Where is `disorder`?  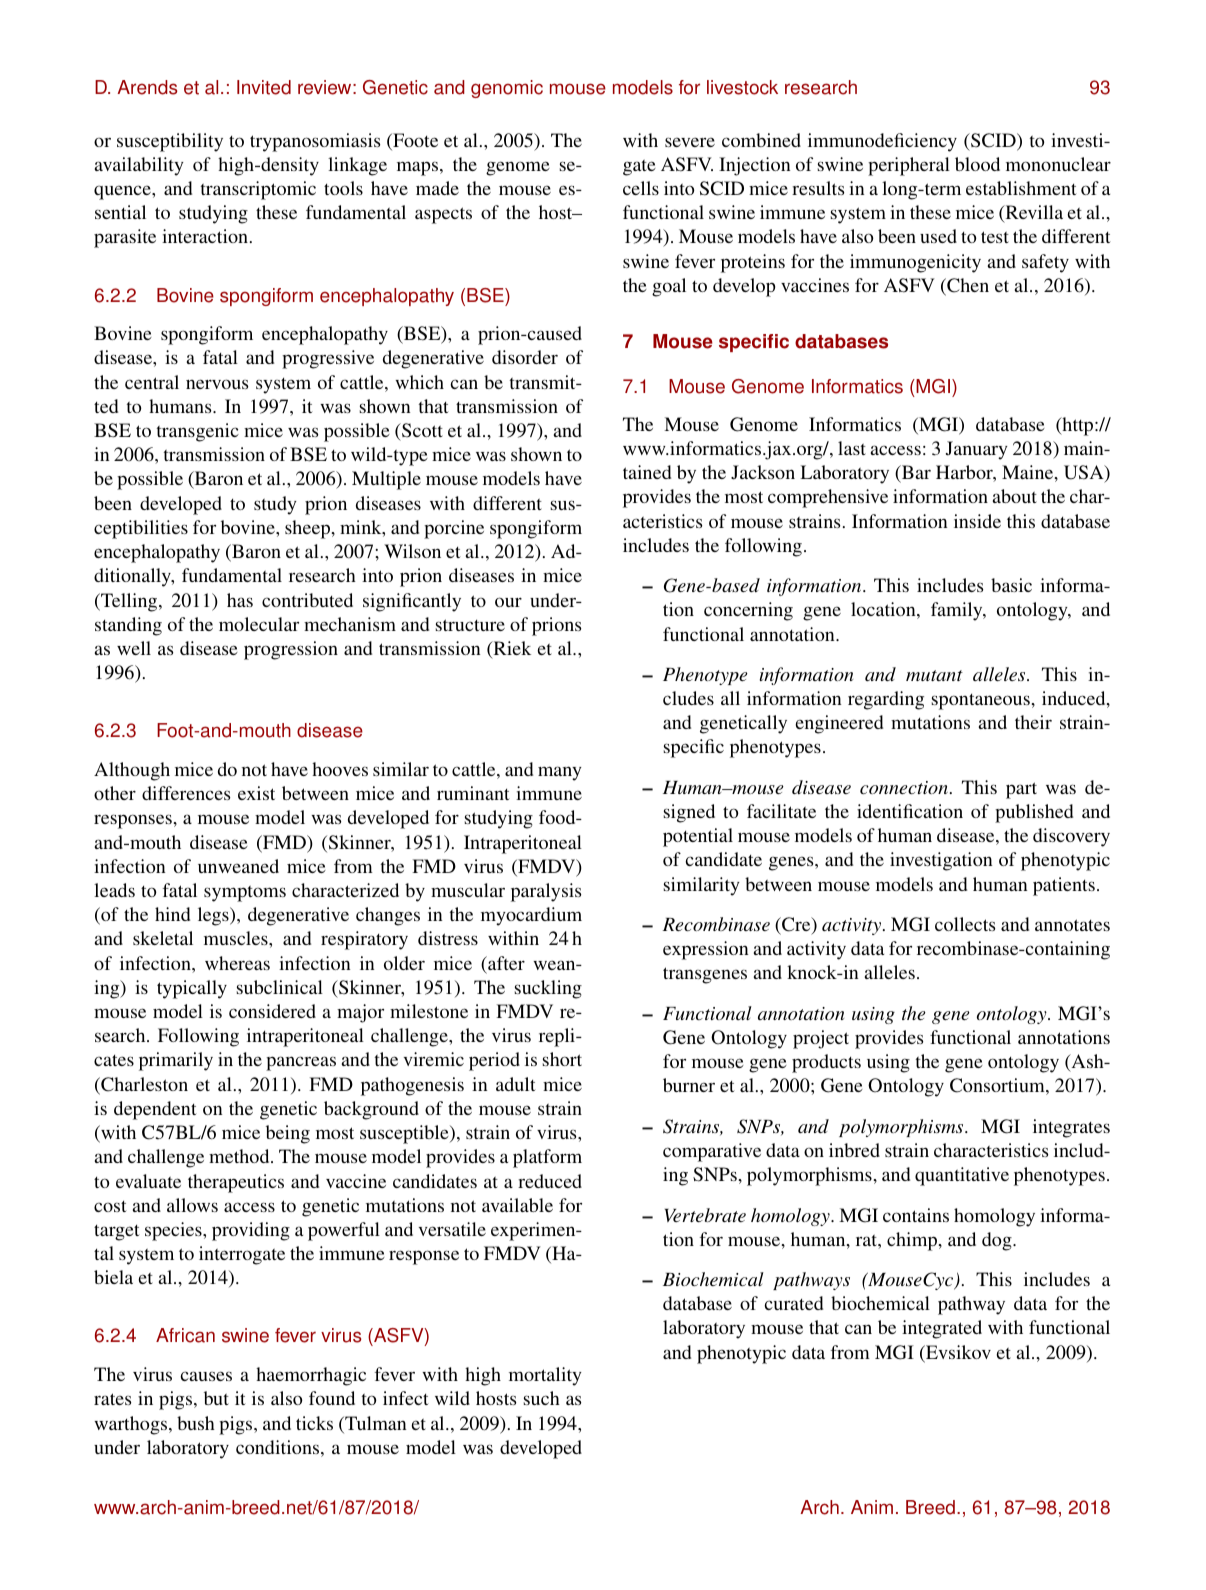 disorder is located at coordinates (525, 357).
